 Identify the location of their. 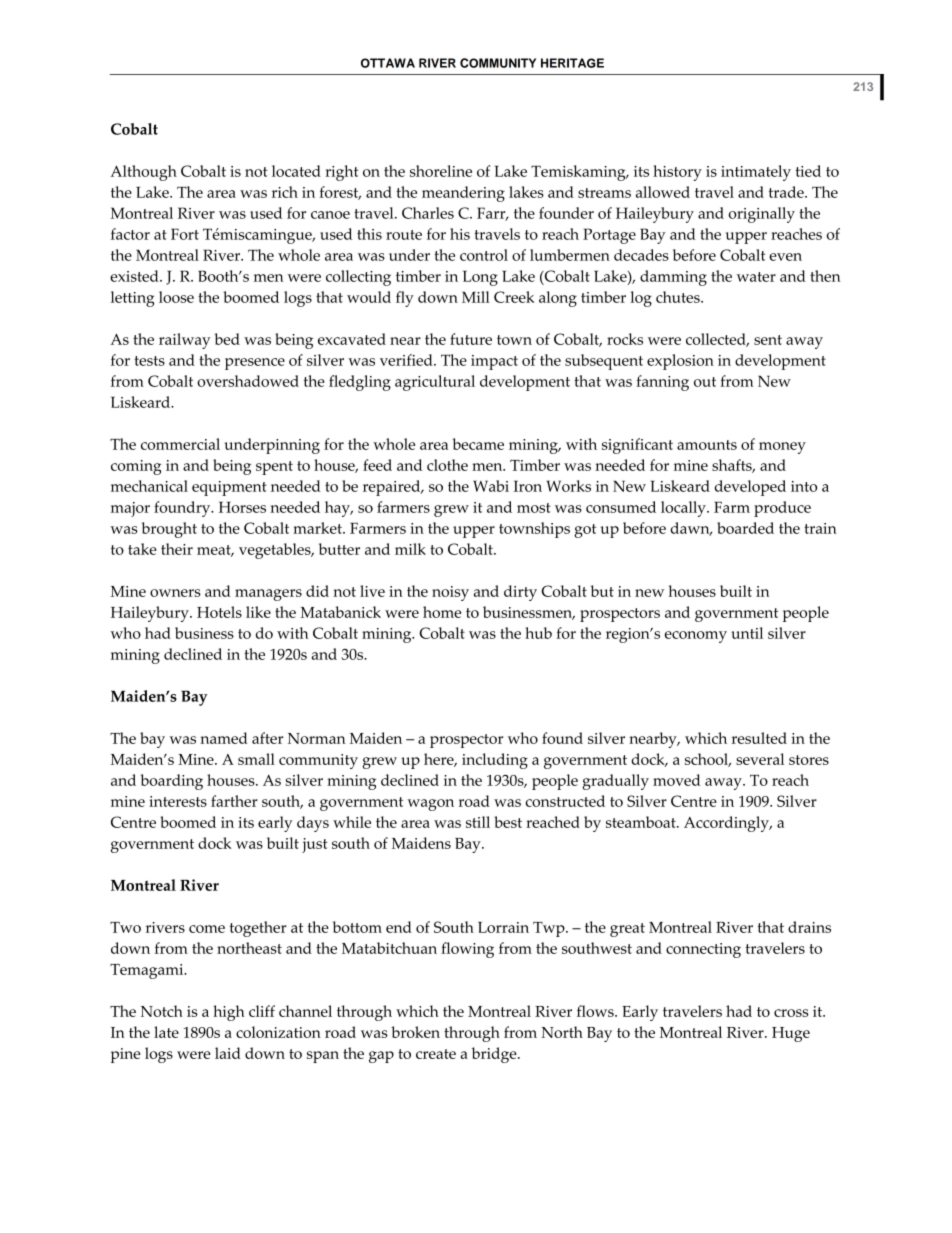
(177, 549).
